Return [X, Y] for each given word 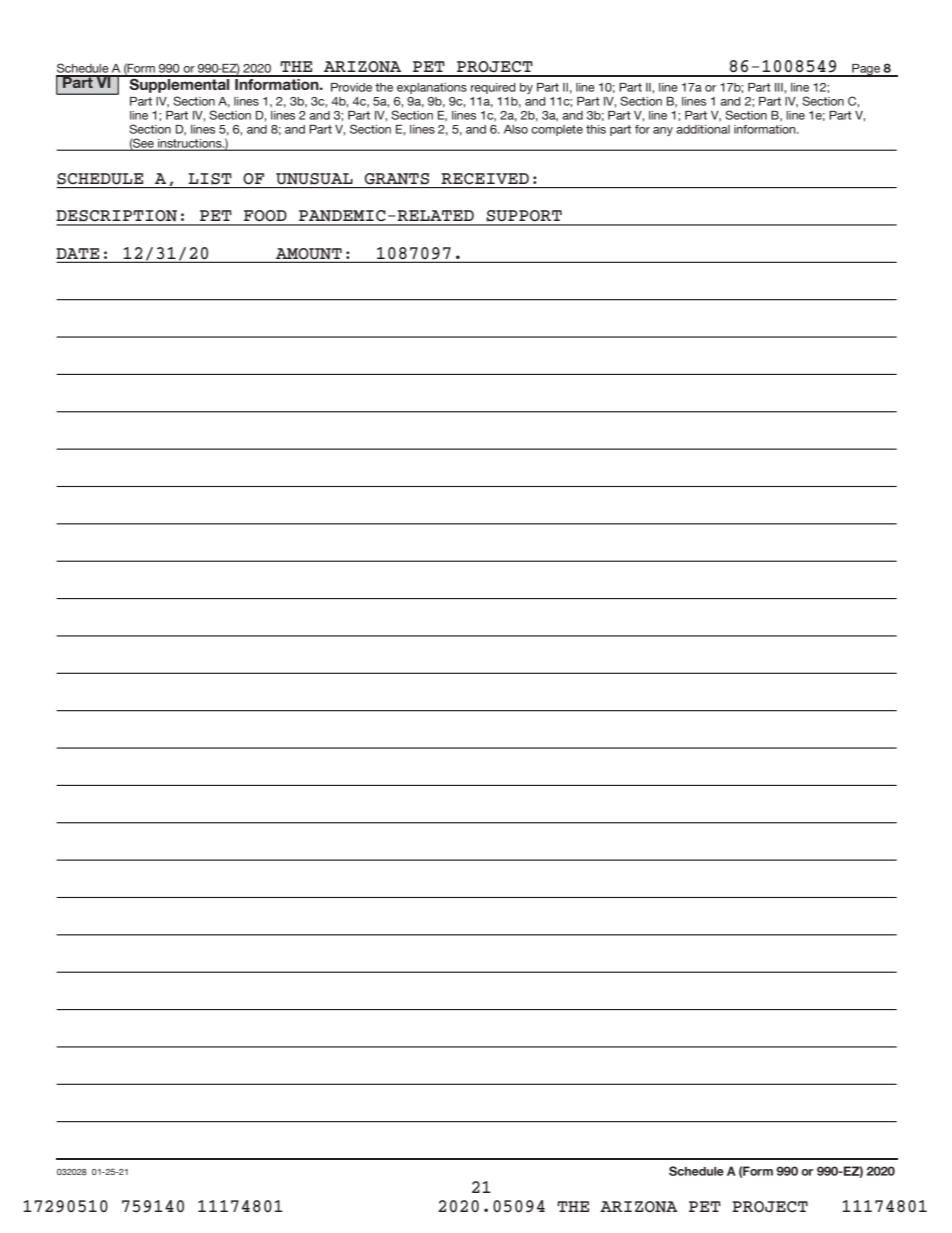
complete [557, 130]
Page [866, 70]
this [596, 129]
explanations [432, 88]
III [780, 87]
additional [703, 129]
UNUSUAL [314, 179]
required [493, 88]
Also [516, 129]
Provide [351, 87]
